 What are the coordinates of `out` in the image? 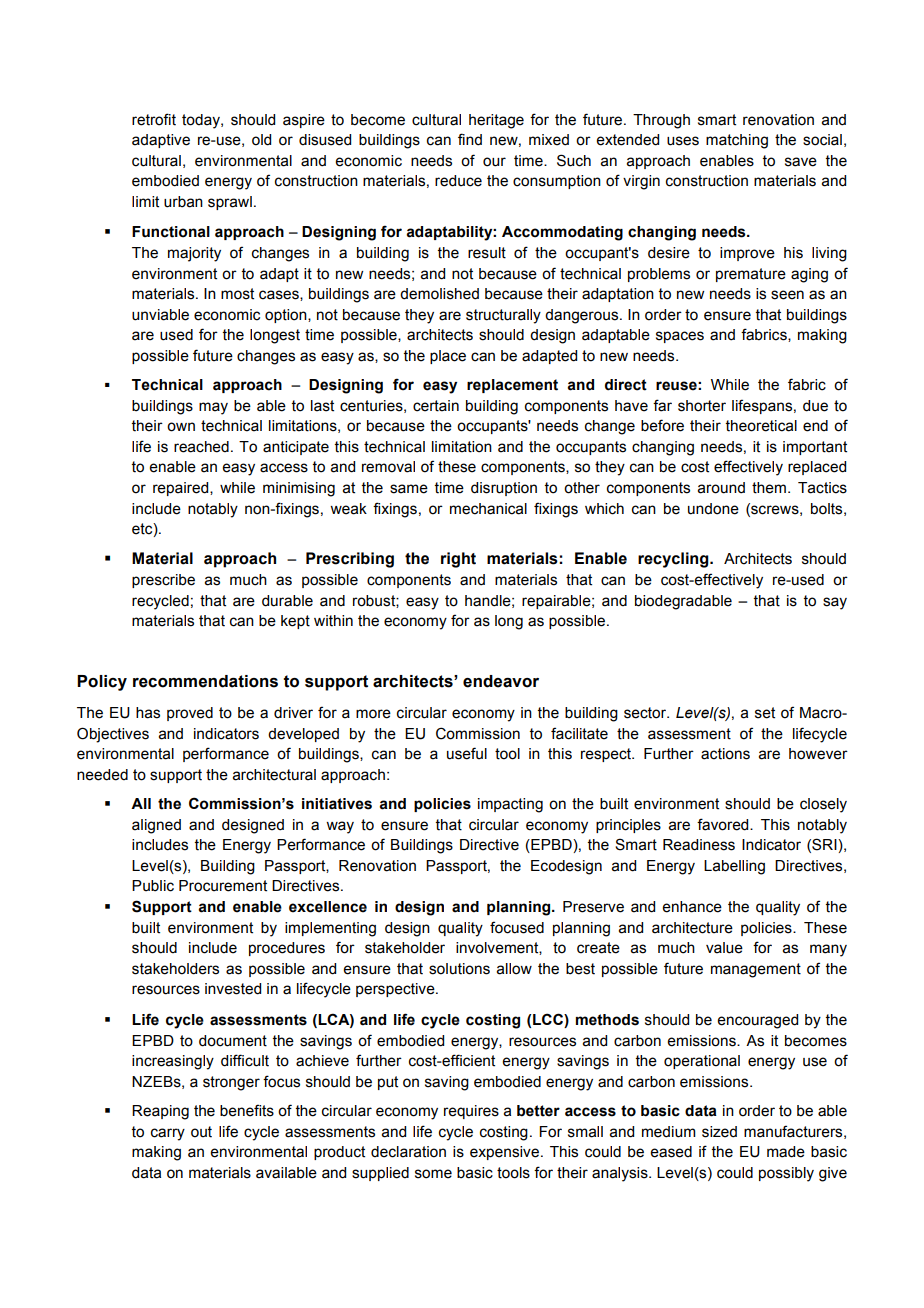 It's located at (201, 1132).
